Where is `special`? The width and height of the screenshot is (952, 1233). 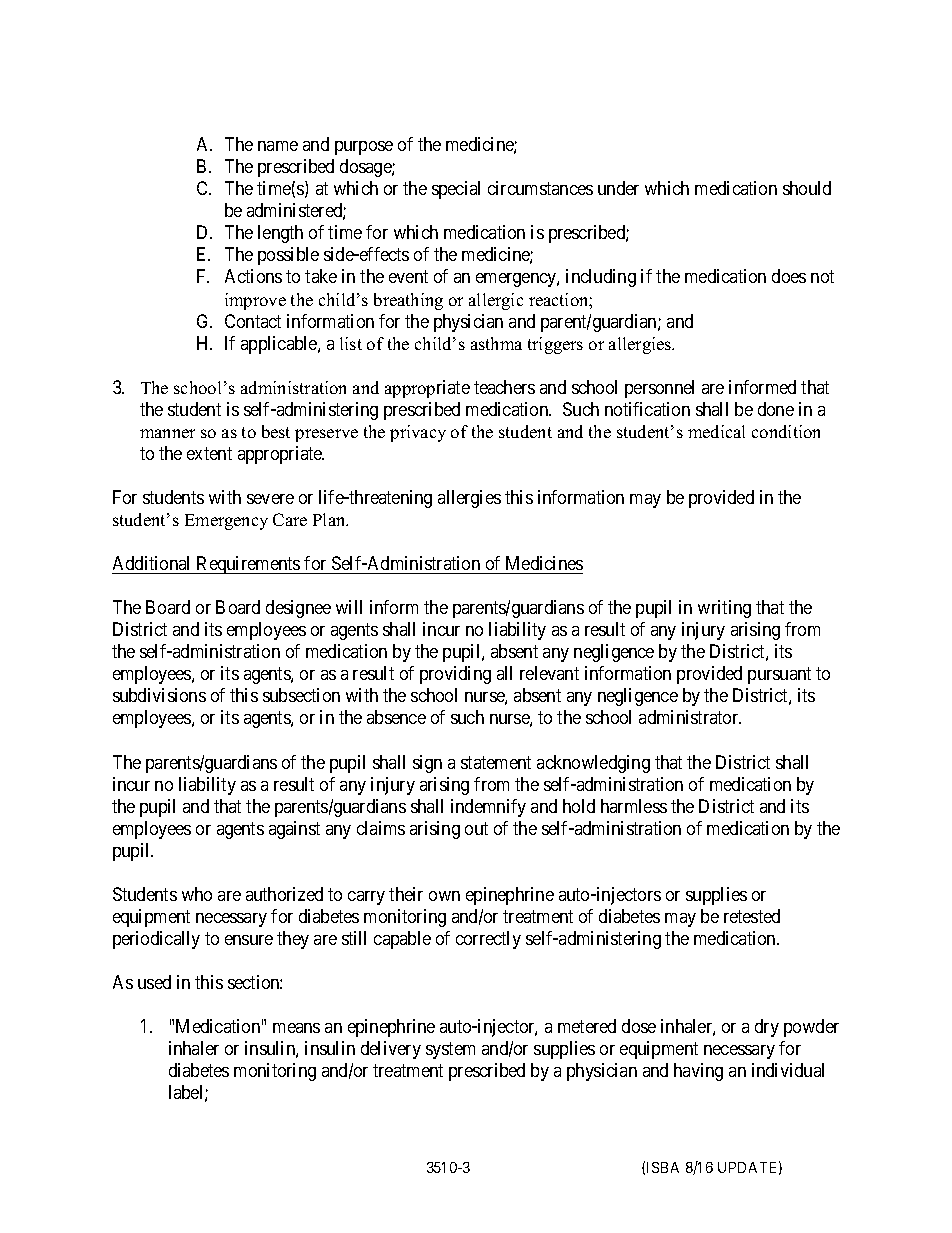 special is located at coordinates (456, 190).
